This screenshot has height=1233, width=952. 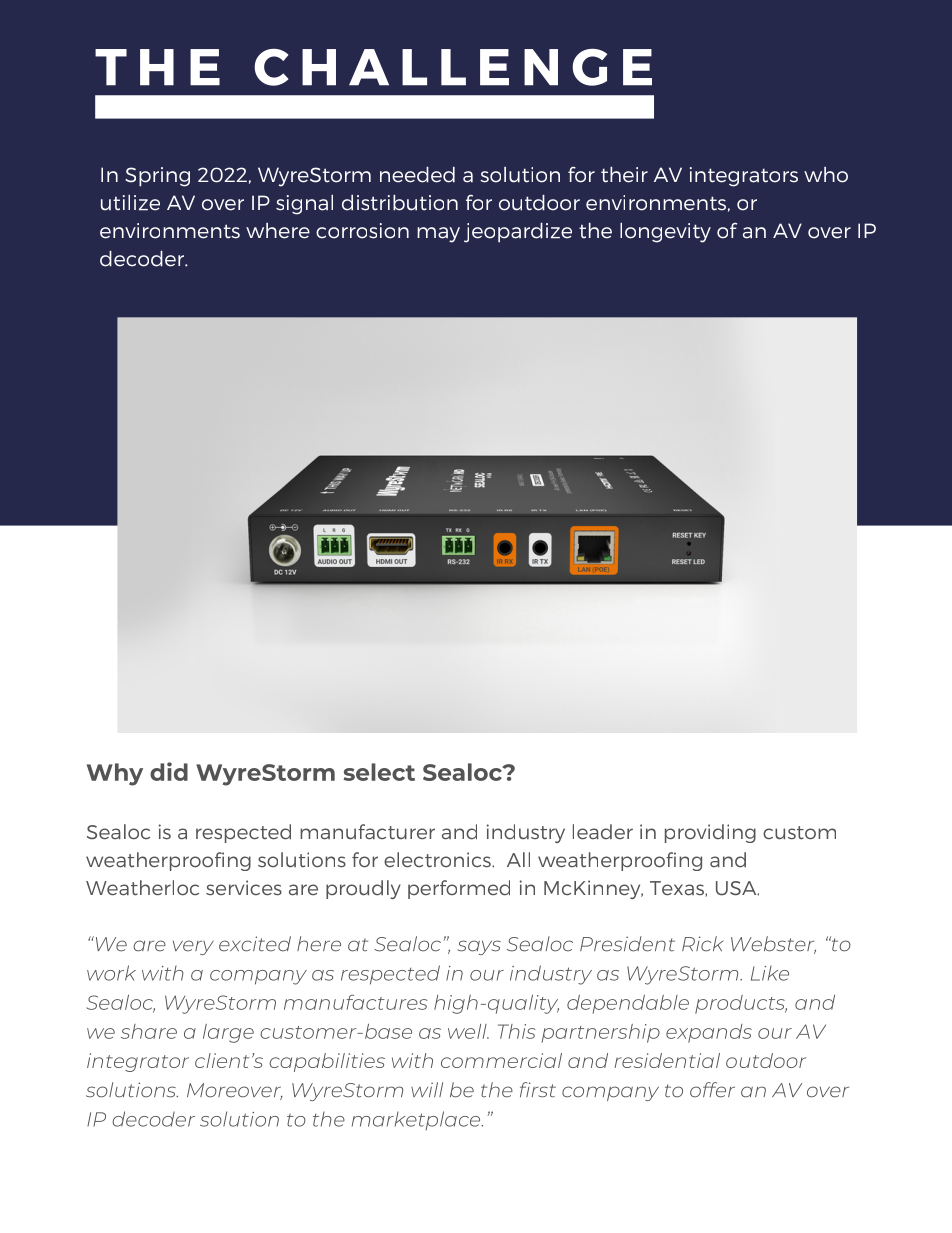 What do you see at coordinates (169, 771) in the screenshot?
I see `did` at bounding box center [169, 771].
